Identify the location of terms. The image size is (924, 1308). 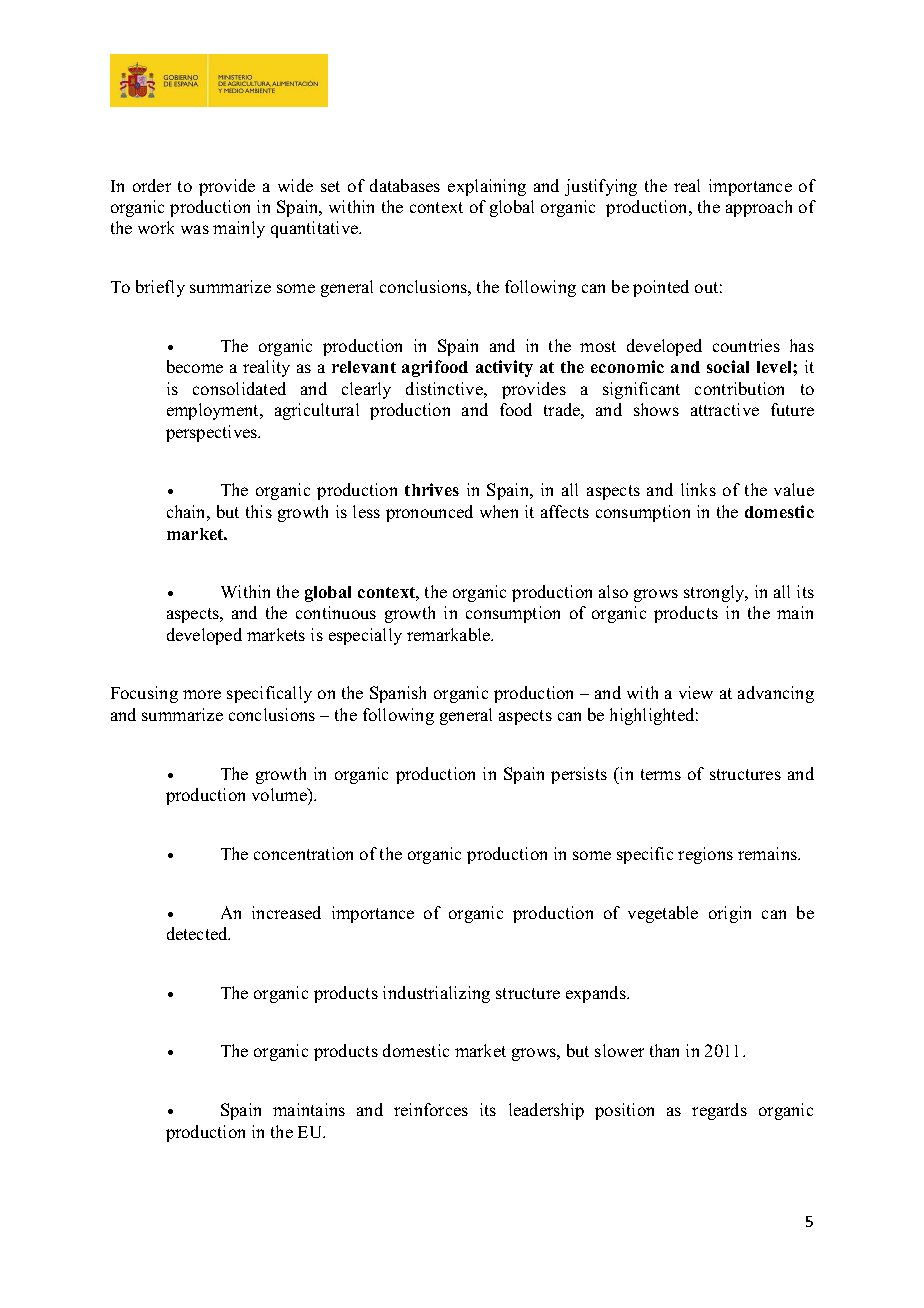
(661, 774).
